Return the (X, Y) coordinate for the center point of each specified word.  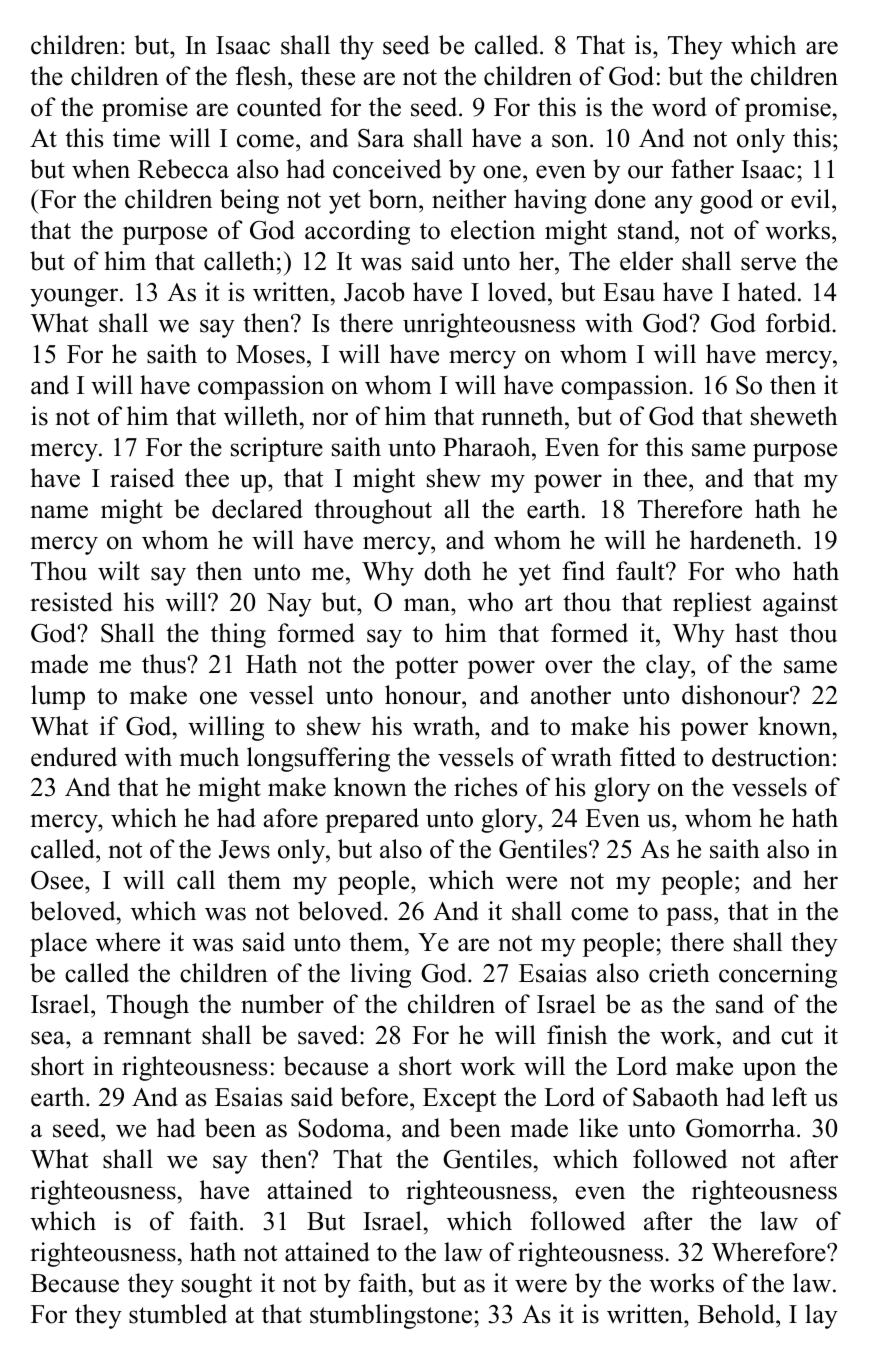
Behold (737, 1314)
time (136, 138)
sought (217, 1285)
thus (165, 664)
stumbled (178, 1314)
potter (426, 668)
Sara (381, 138)
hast (756, 633)
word (679, 107)
